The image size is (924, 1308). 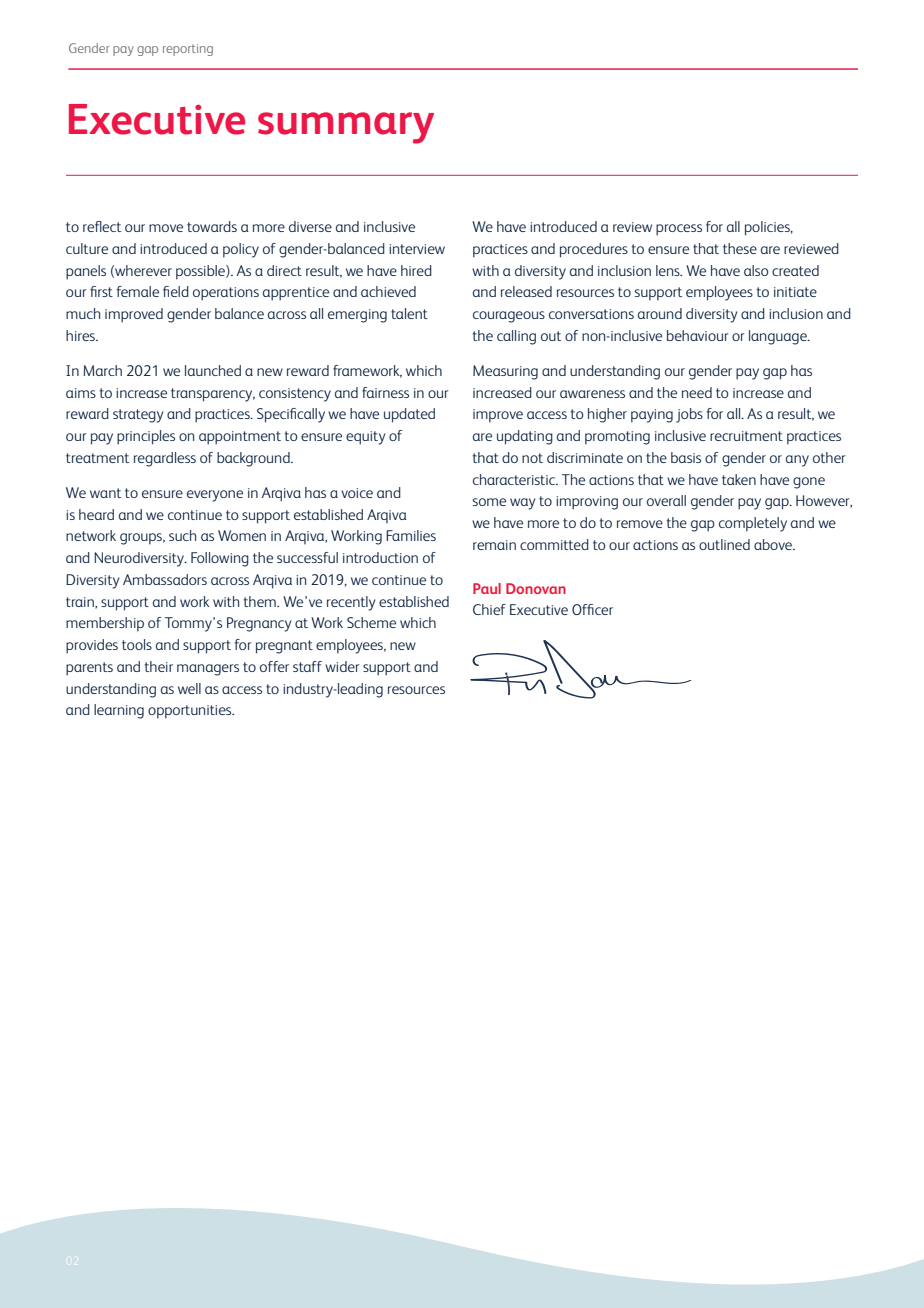 I want to click on process, so click(x=679, y=230).
